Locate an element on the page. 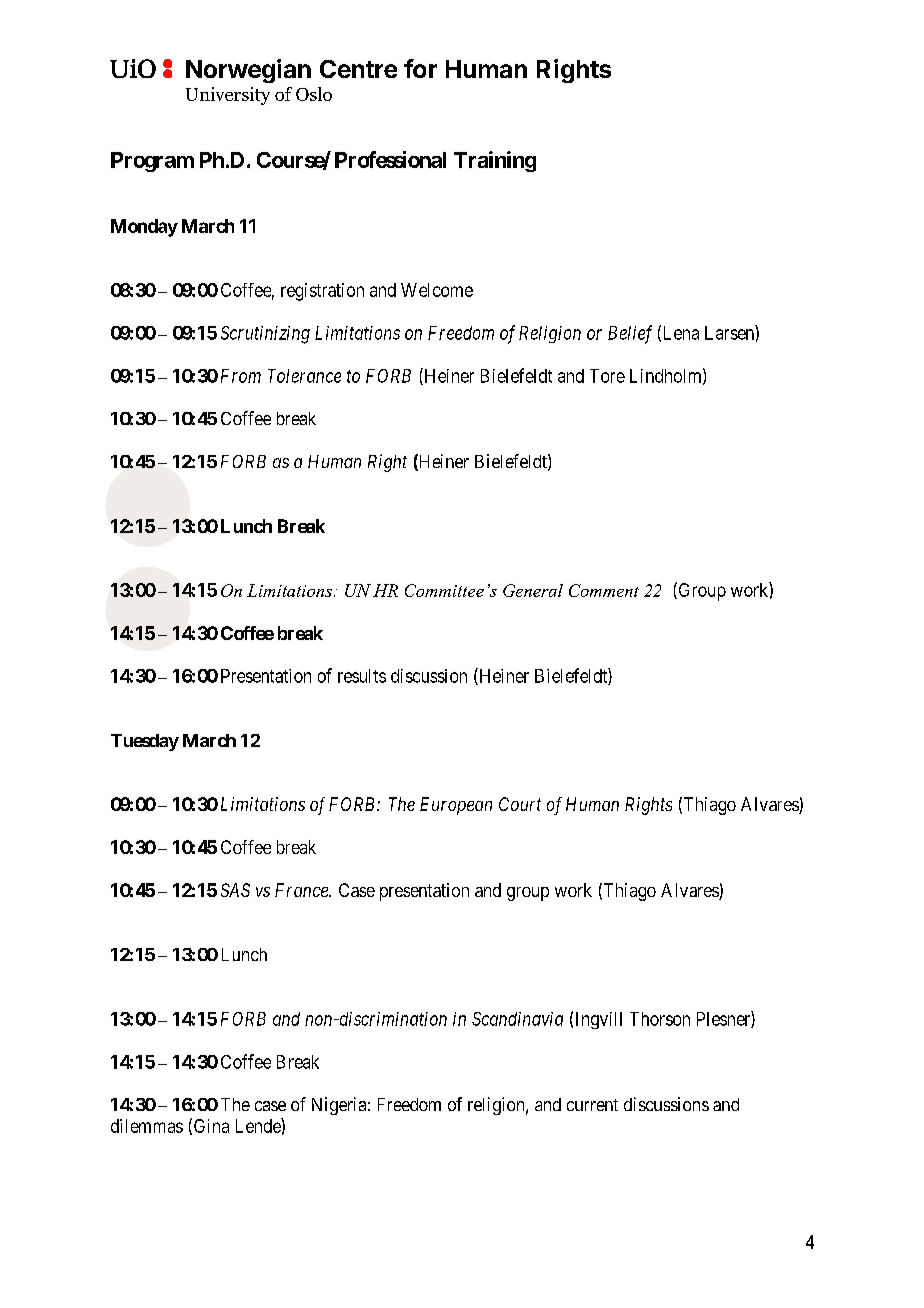  Comment is located at coordinates (604, 590).
